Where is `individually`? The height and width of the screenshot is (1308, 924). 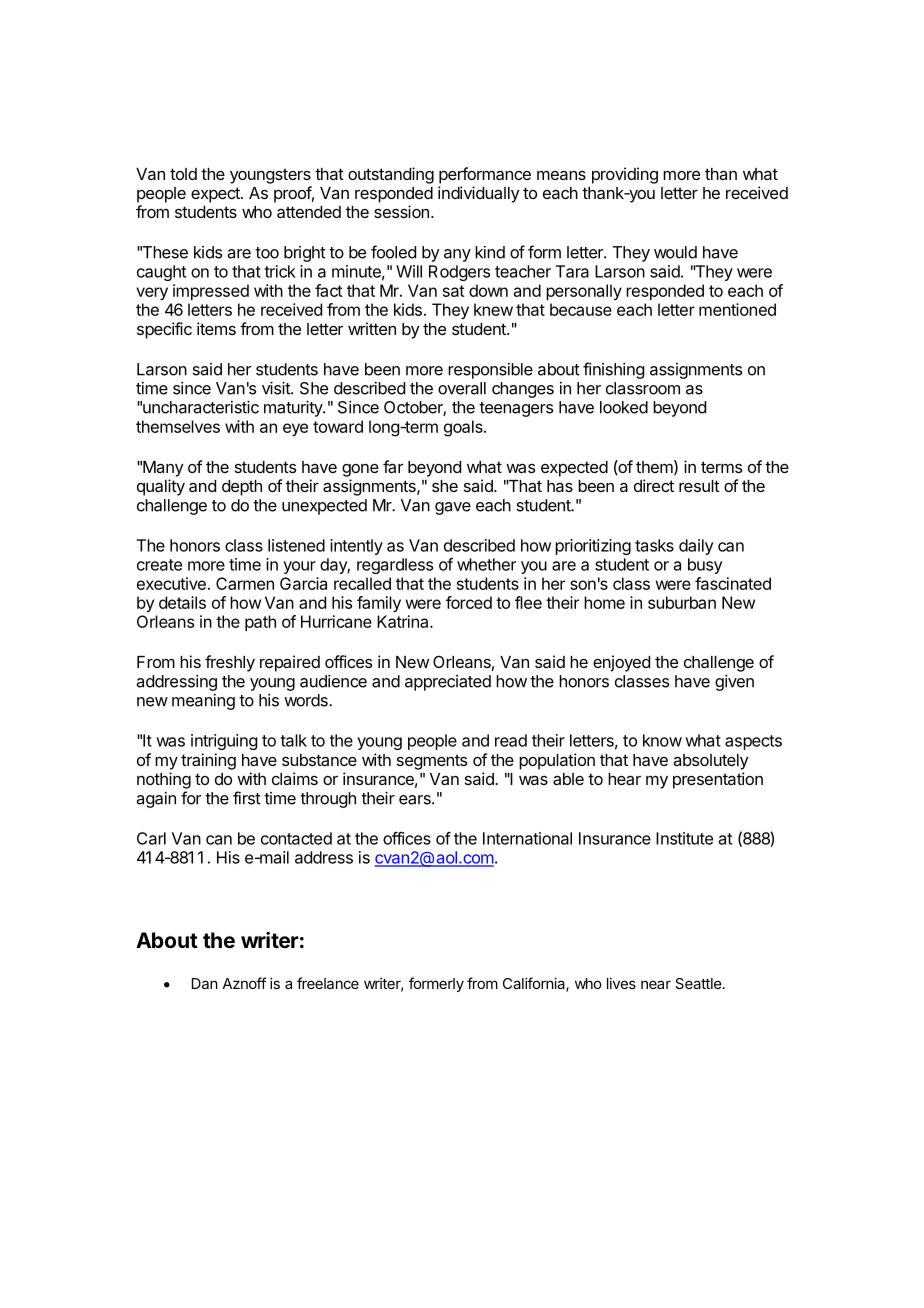 individually is located at coordinates (479, 194).
